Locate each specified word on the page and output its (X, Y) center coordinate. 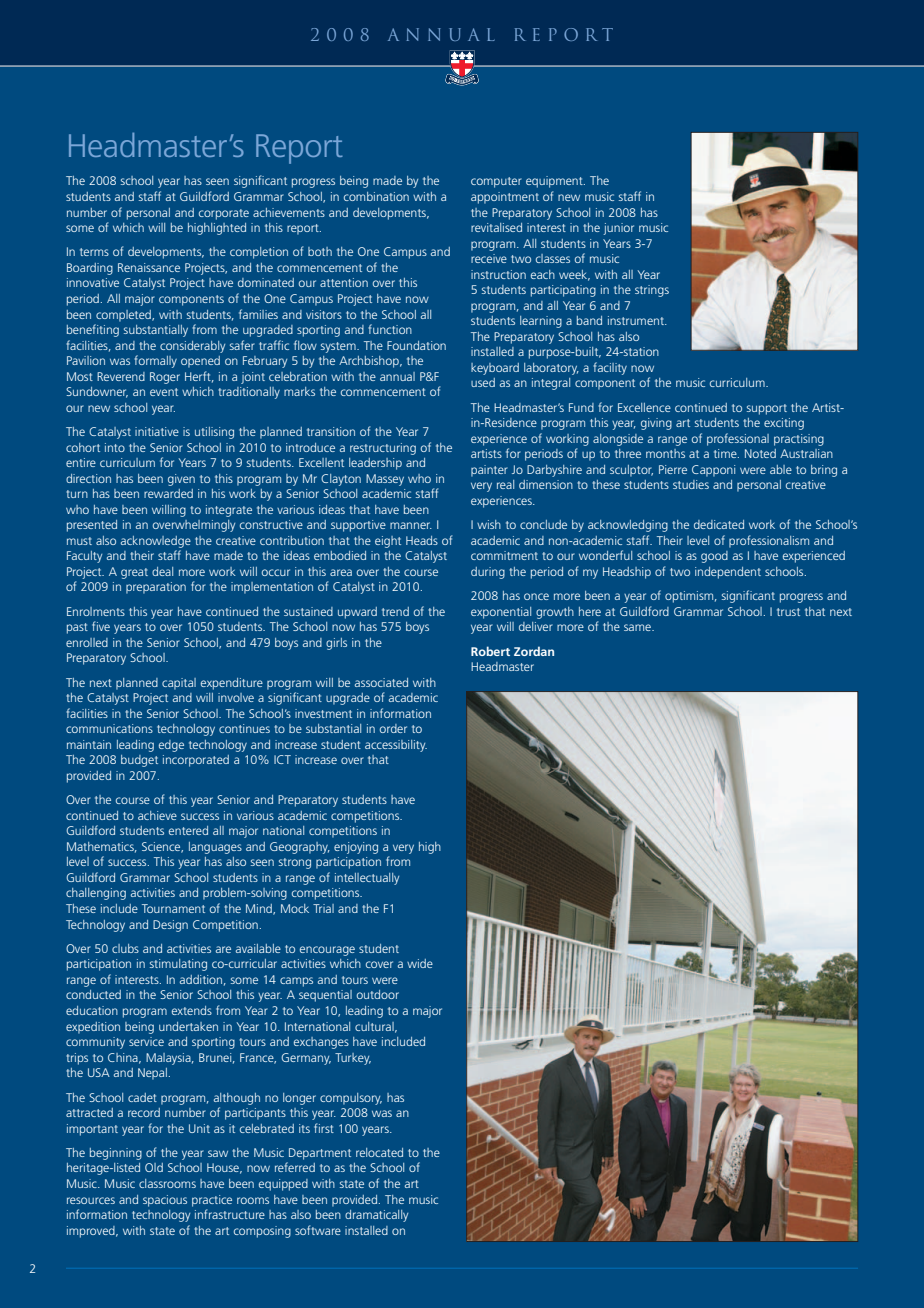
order (393, 728)
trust (788, 612)
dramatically (376, 1216)
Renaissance (149, 267)
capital (179, 684)
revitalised (496, 227)
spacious (165, 1201)
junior (619, 229)
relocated (379, 1152)
